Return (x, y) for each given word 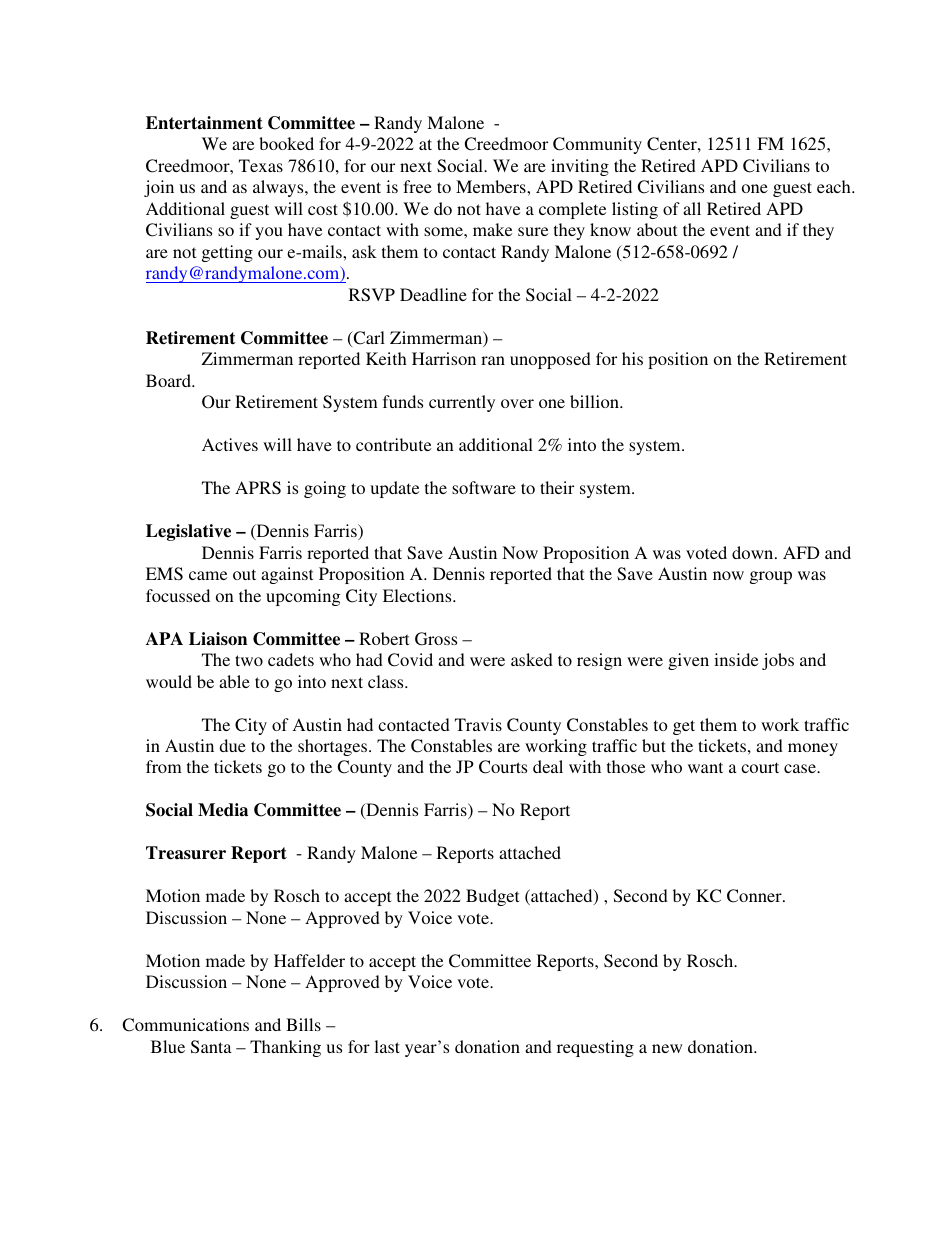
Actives (230, 444)
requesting (595, 1048)
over (517, 403)
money (813, 749)
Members (492, 186)
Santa (211, 1047)
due (232, 745)
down (754, 552)
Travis (478, 724)
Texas (261, 165)
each (835, 186)
